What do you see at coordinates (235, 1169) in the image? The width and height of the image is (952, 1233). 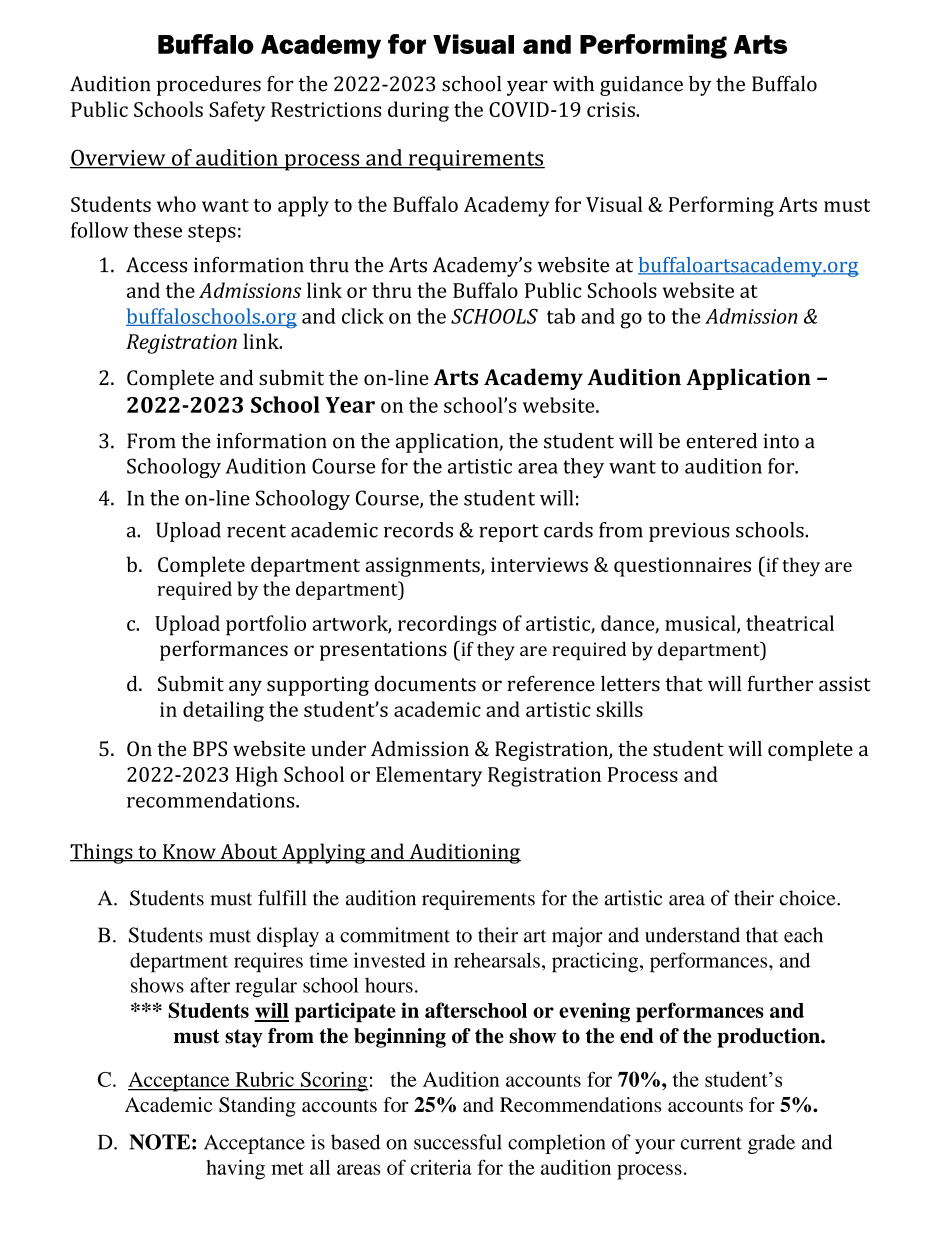 I see `having` at bounding box center [235, 1169].
